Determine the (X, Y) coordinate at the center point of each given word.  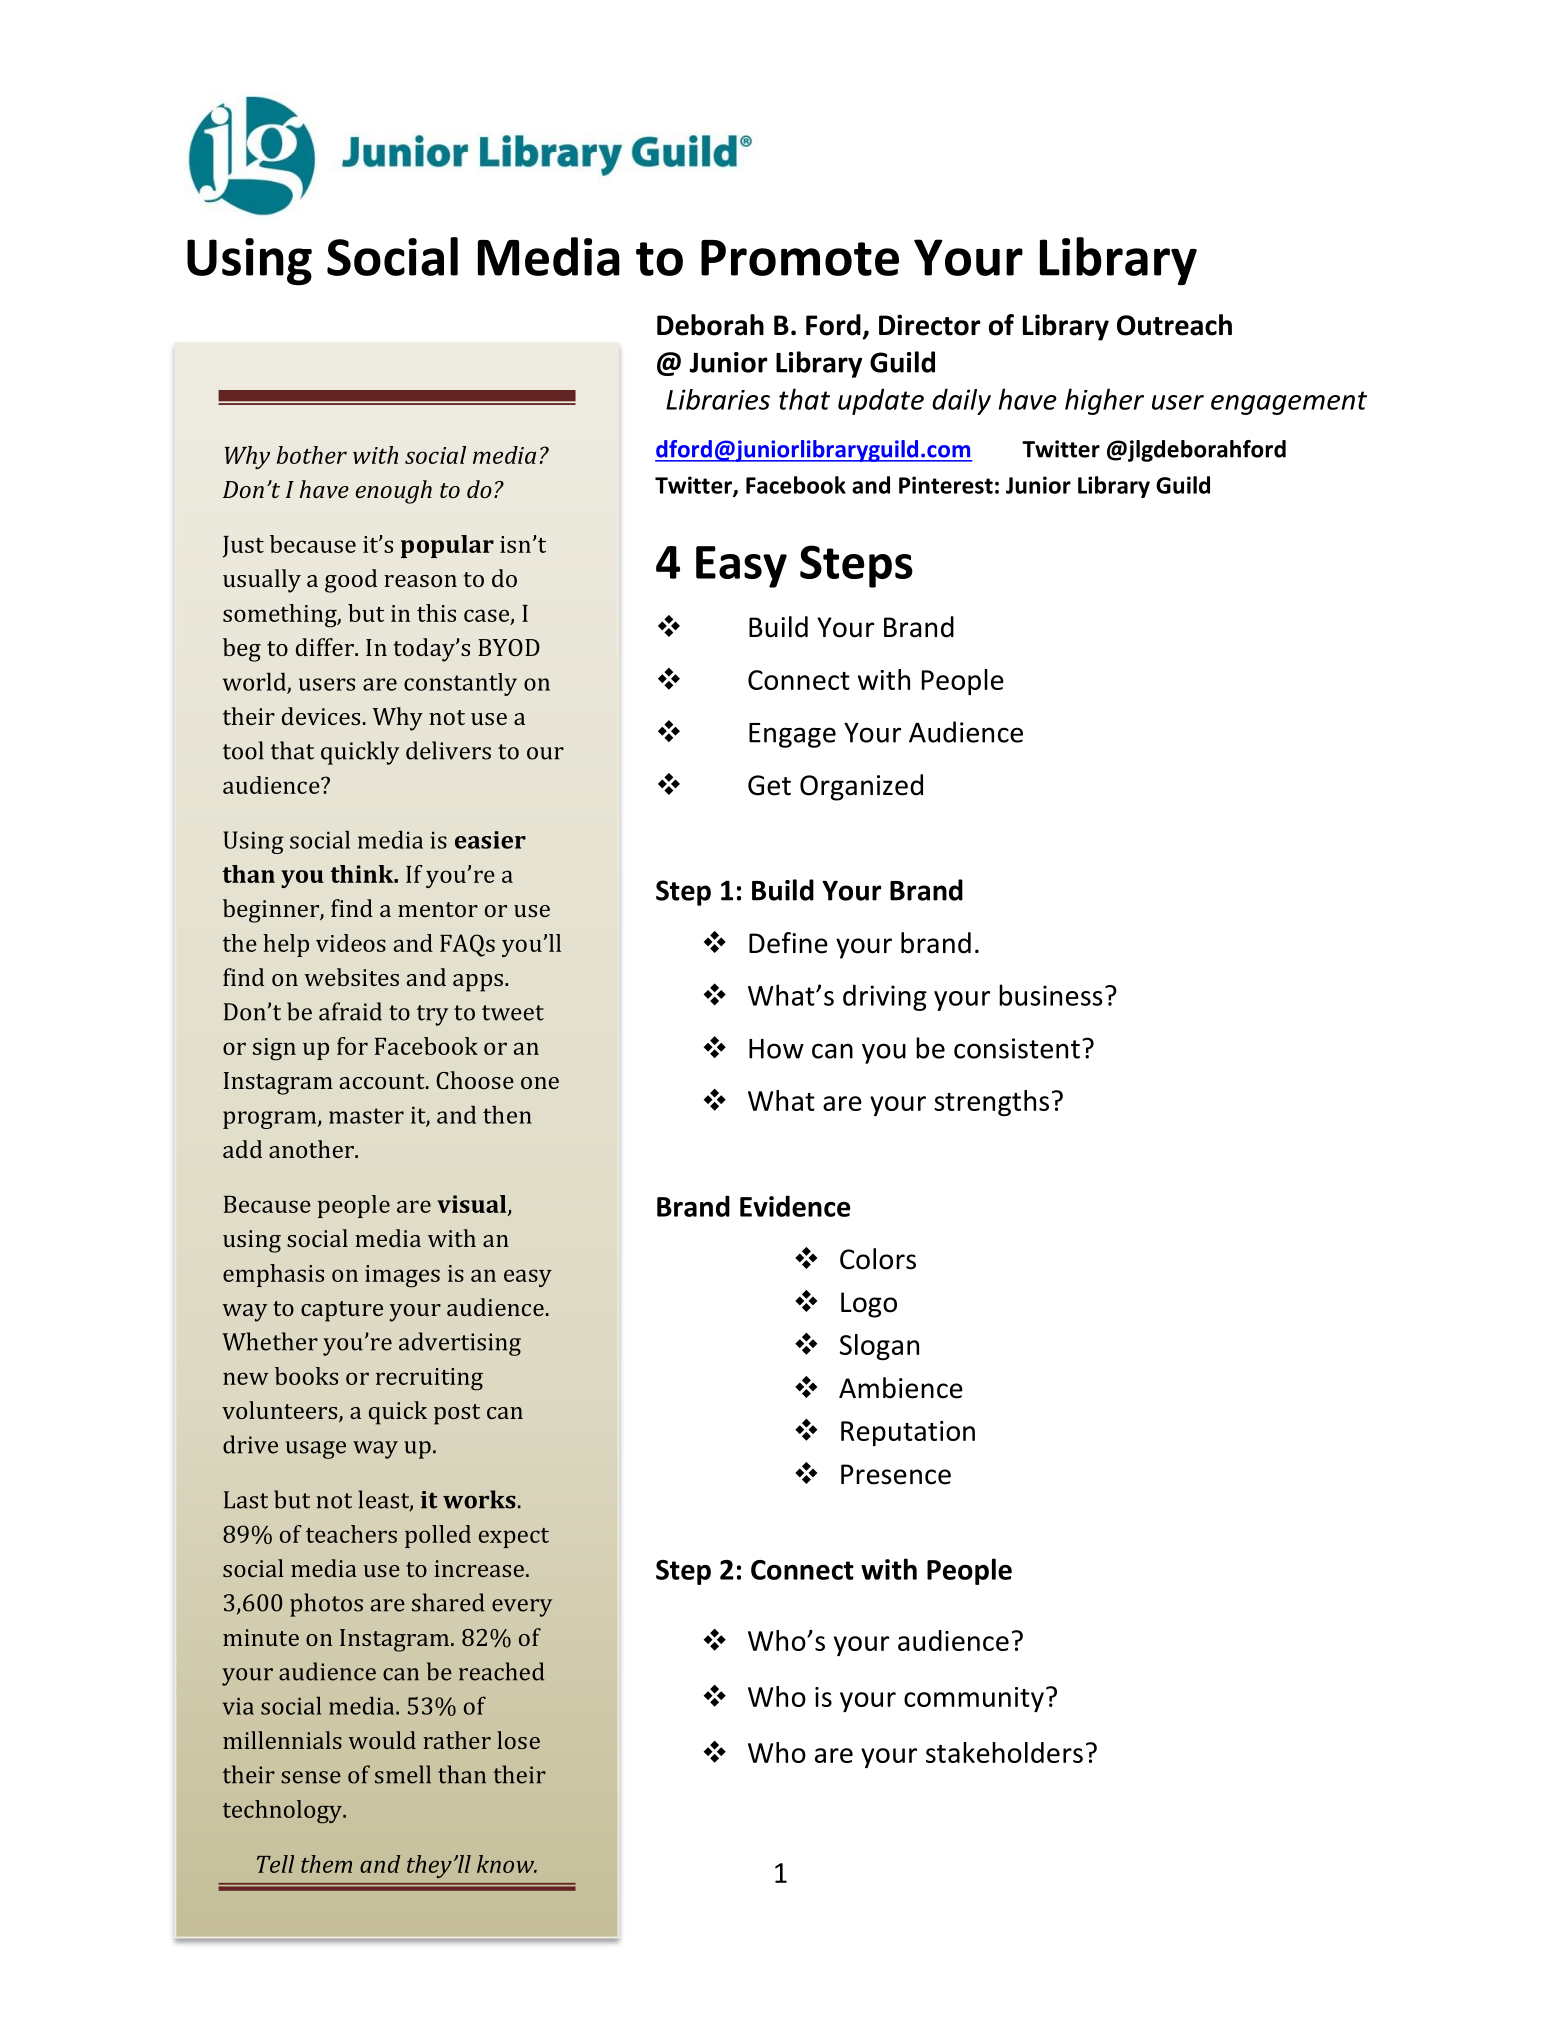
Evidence (795, 1206)
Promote (800, 258)
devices (321, 716)
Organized (861, 787)
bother (312, 455)
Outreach (1174, 325)
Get (769, 785)
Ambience (901, 1388)
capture (342, 1311)
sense (311, 1777)
